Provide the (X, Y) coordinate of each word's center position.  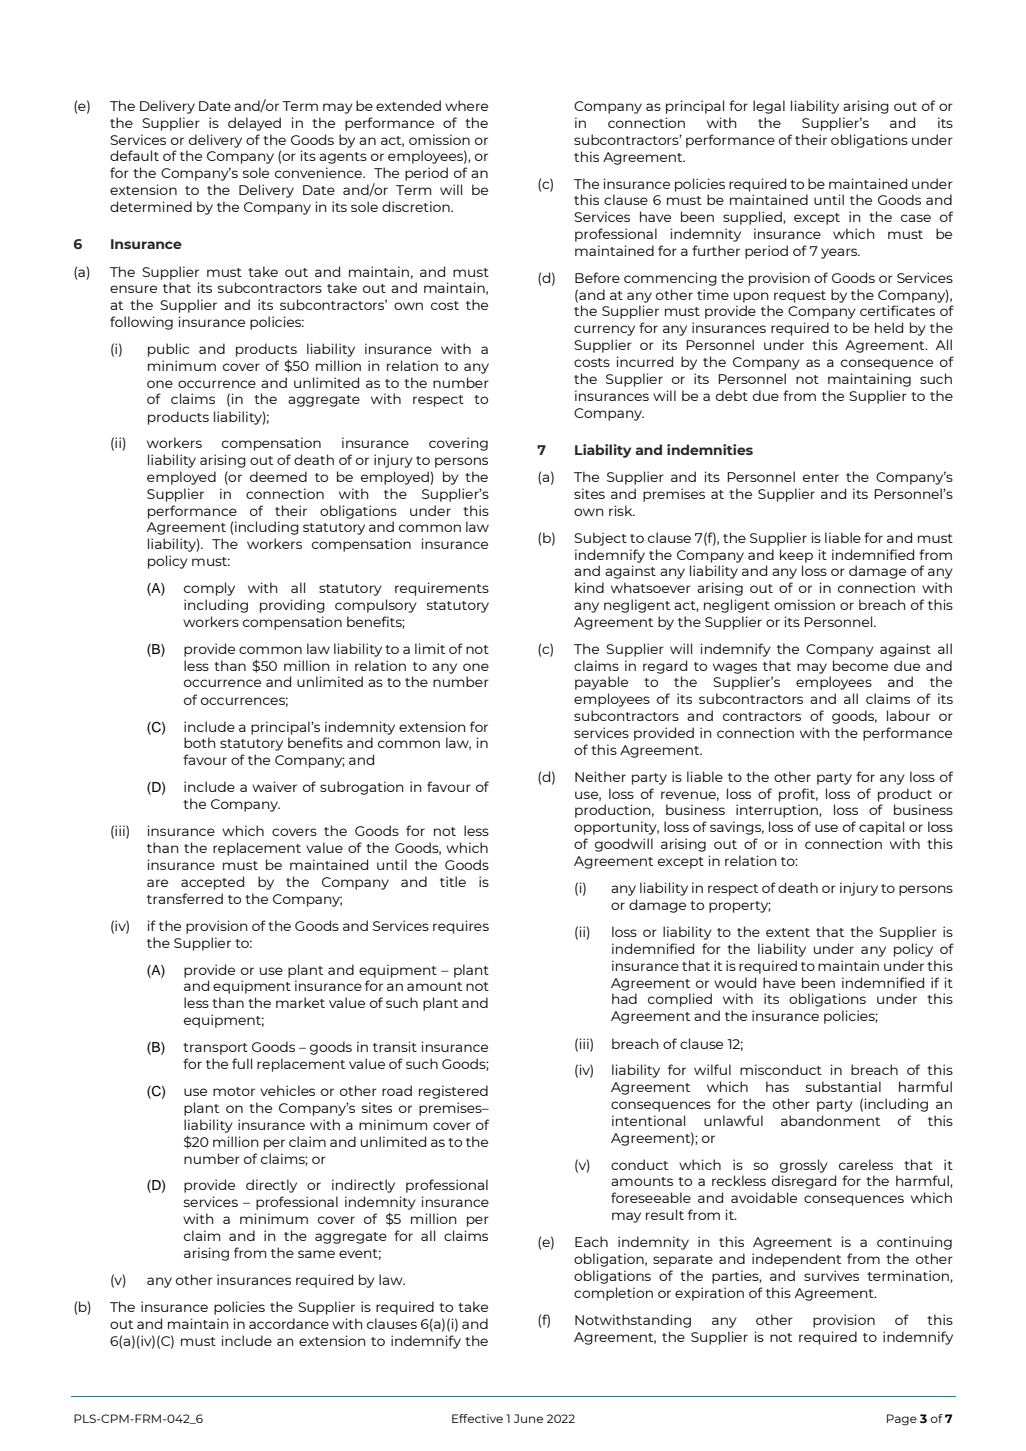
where (466, 105)
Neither (600, 776)
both (200, 742)
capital (881, 828)
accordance (289, 1323)
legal (769, 107)
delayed (254, 124)
